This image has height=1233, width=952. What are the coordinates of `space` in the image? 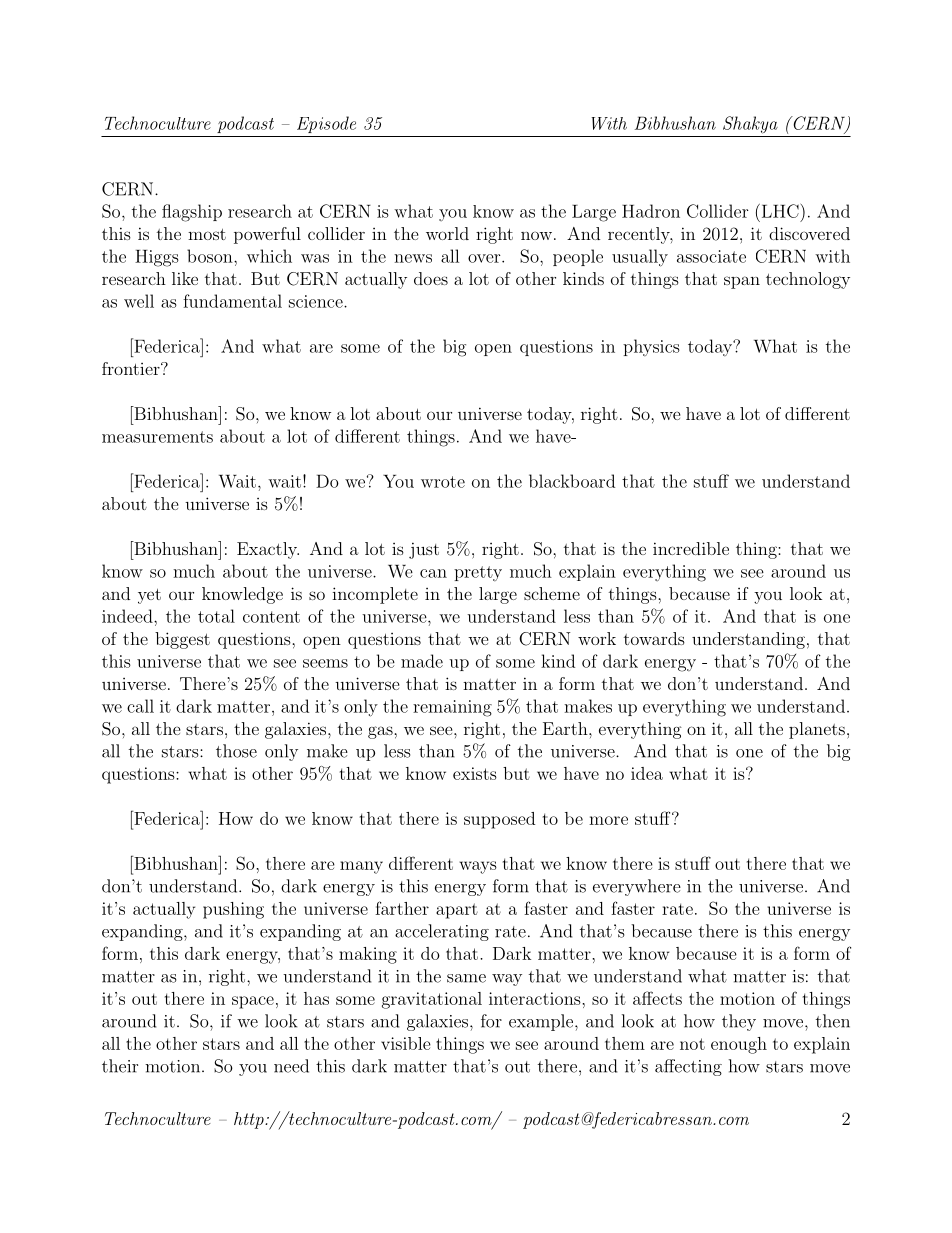 It's located at (253, 1002).
